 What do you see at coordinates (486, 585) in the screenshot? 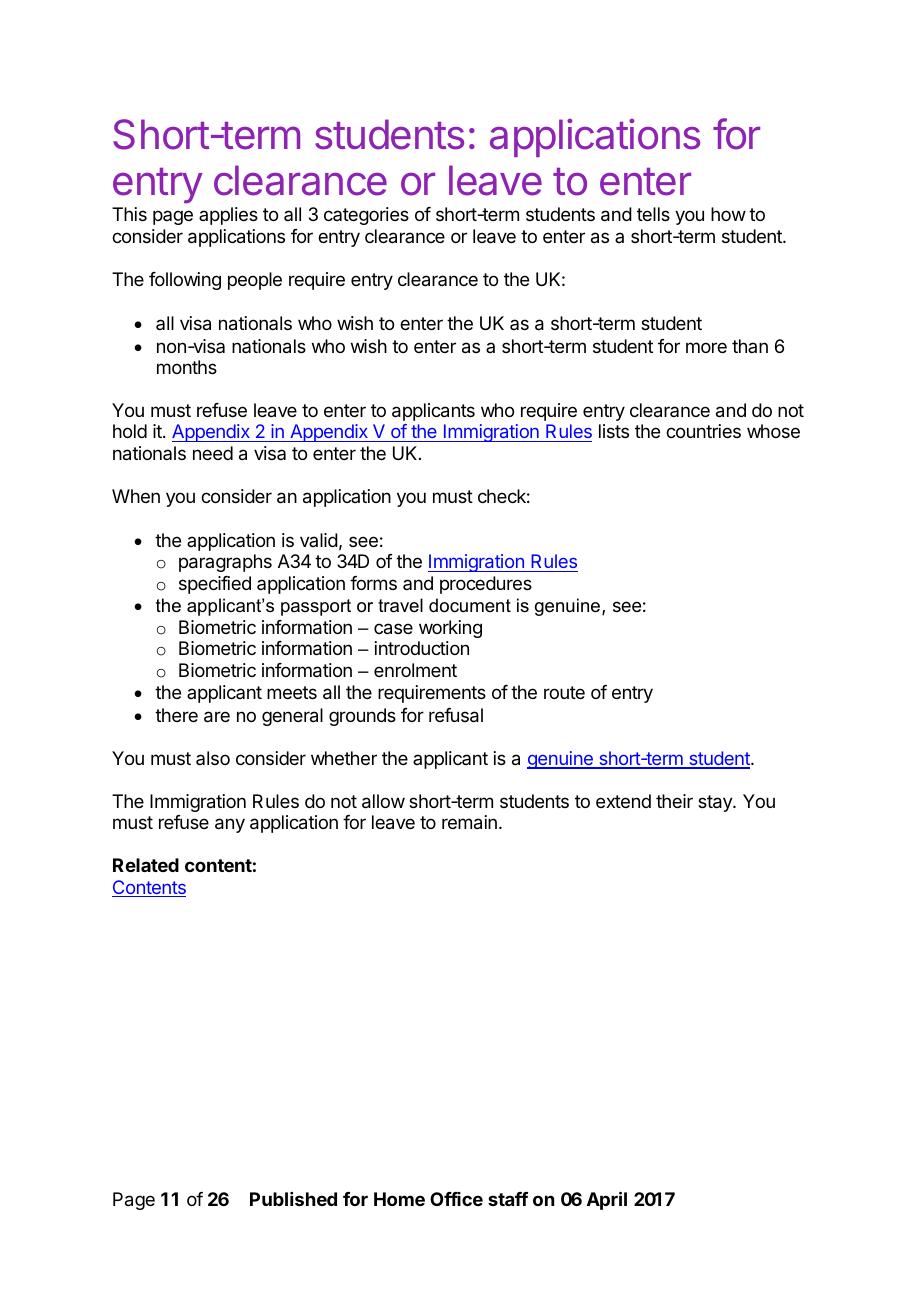
I see `procedures` at bounding box center [486, 585].
